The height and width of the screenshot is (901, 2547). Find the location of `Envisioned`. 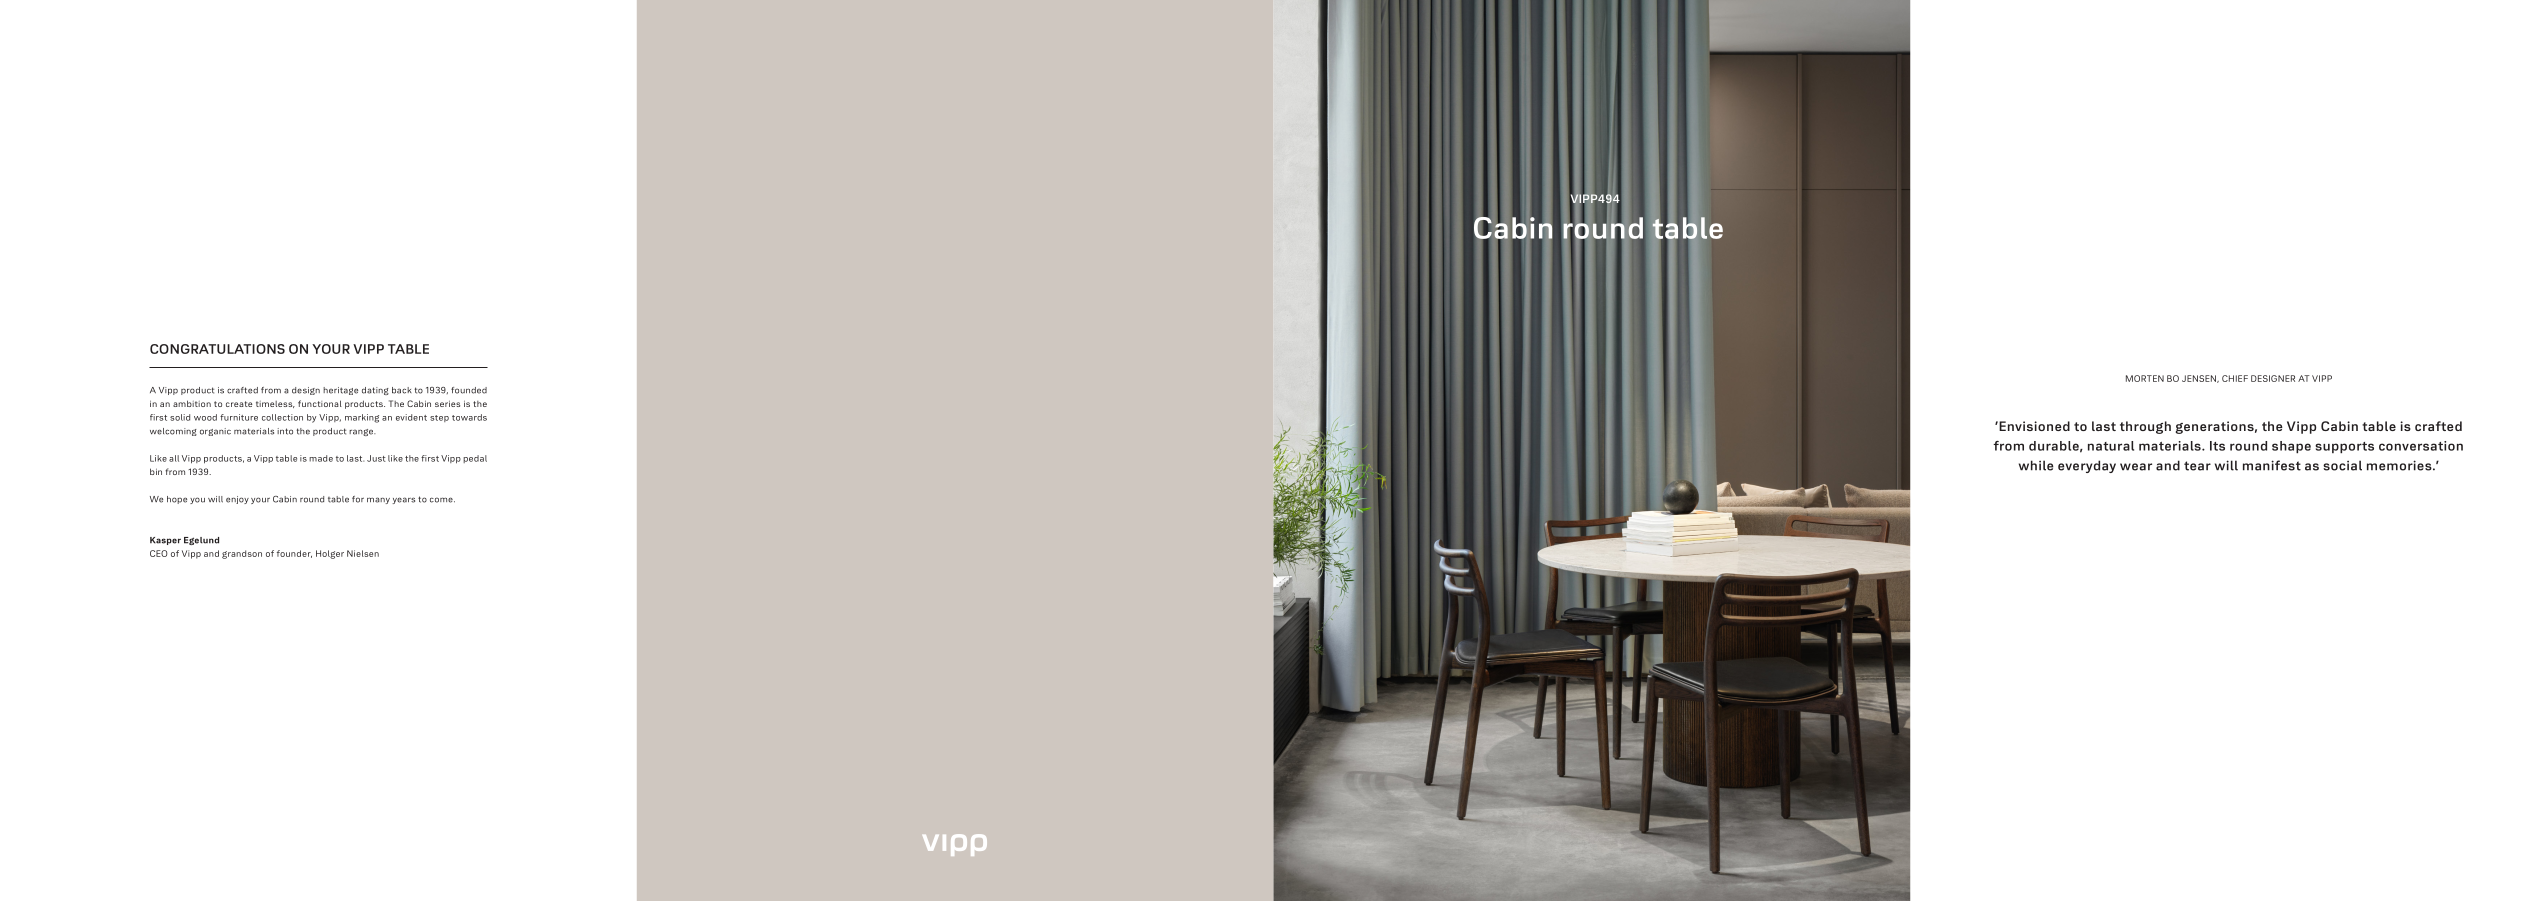

Envisioned is located at coordinates (2033, 426).
